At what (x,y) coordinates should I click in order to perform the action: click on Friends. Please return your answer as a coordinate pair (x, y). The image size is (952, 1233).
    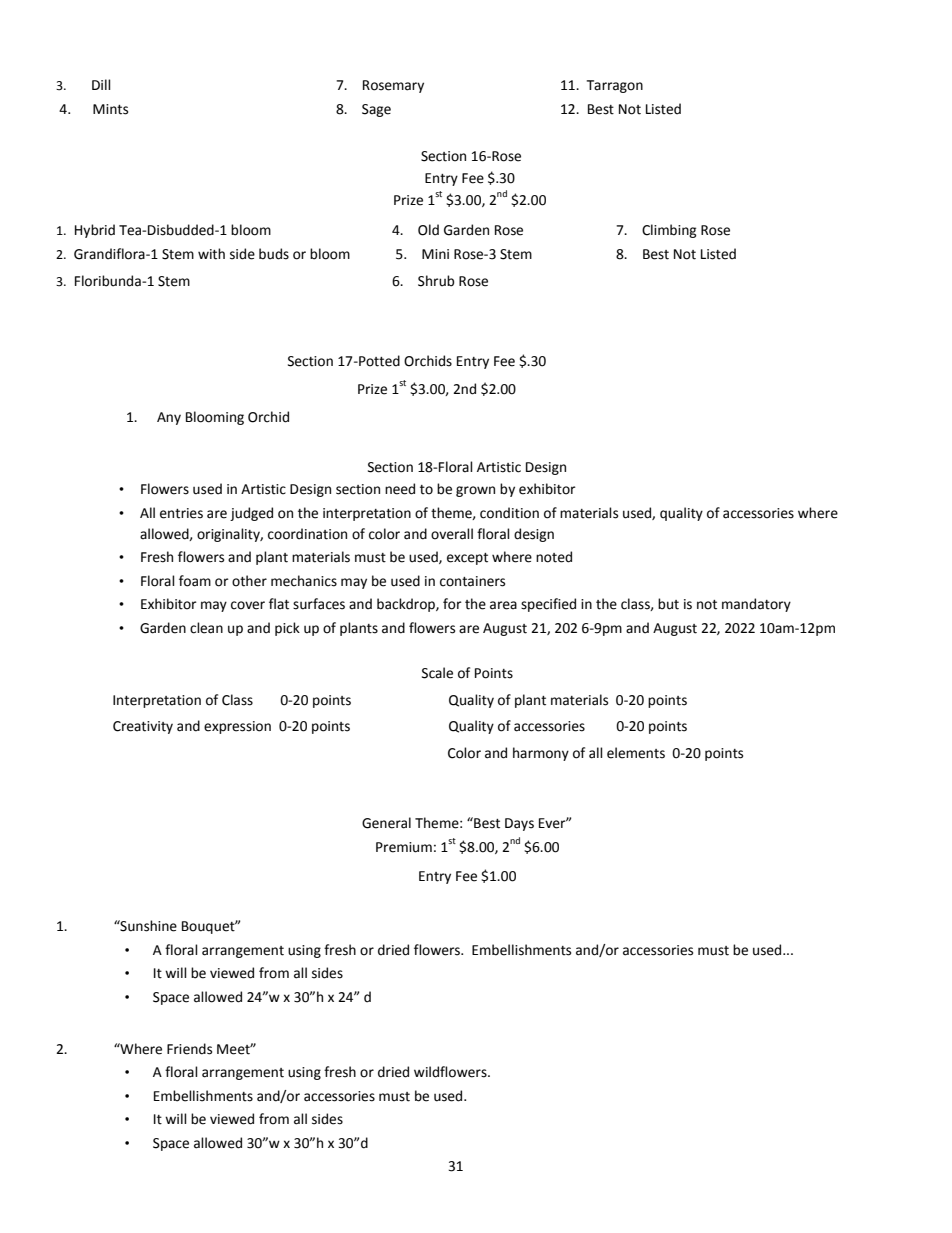
    Looking at the image, I should click on (189, 1049).
